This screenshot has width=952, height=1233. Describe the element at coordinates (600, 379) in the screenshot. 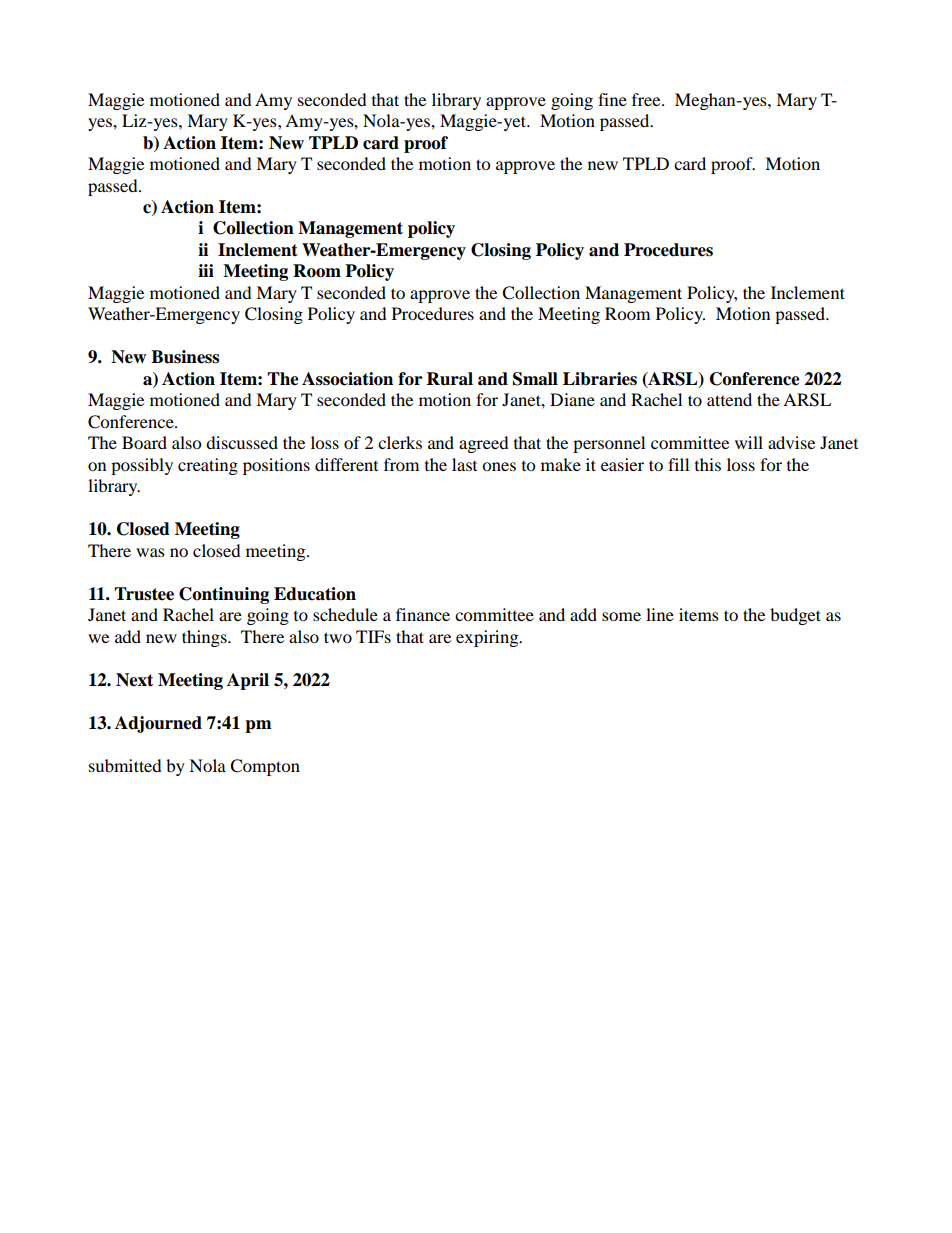

I see `Libraries` at that location.
